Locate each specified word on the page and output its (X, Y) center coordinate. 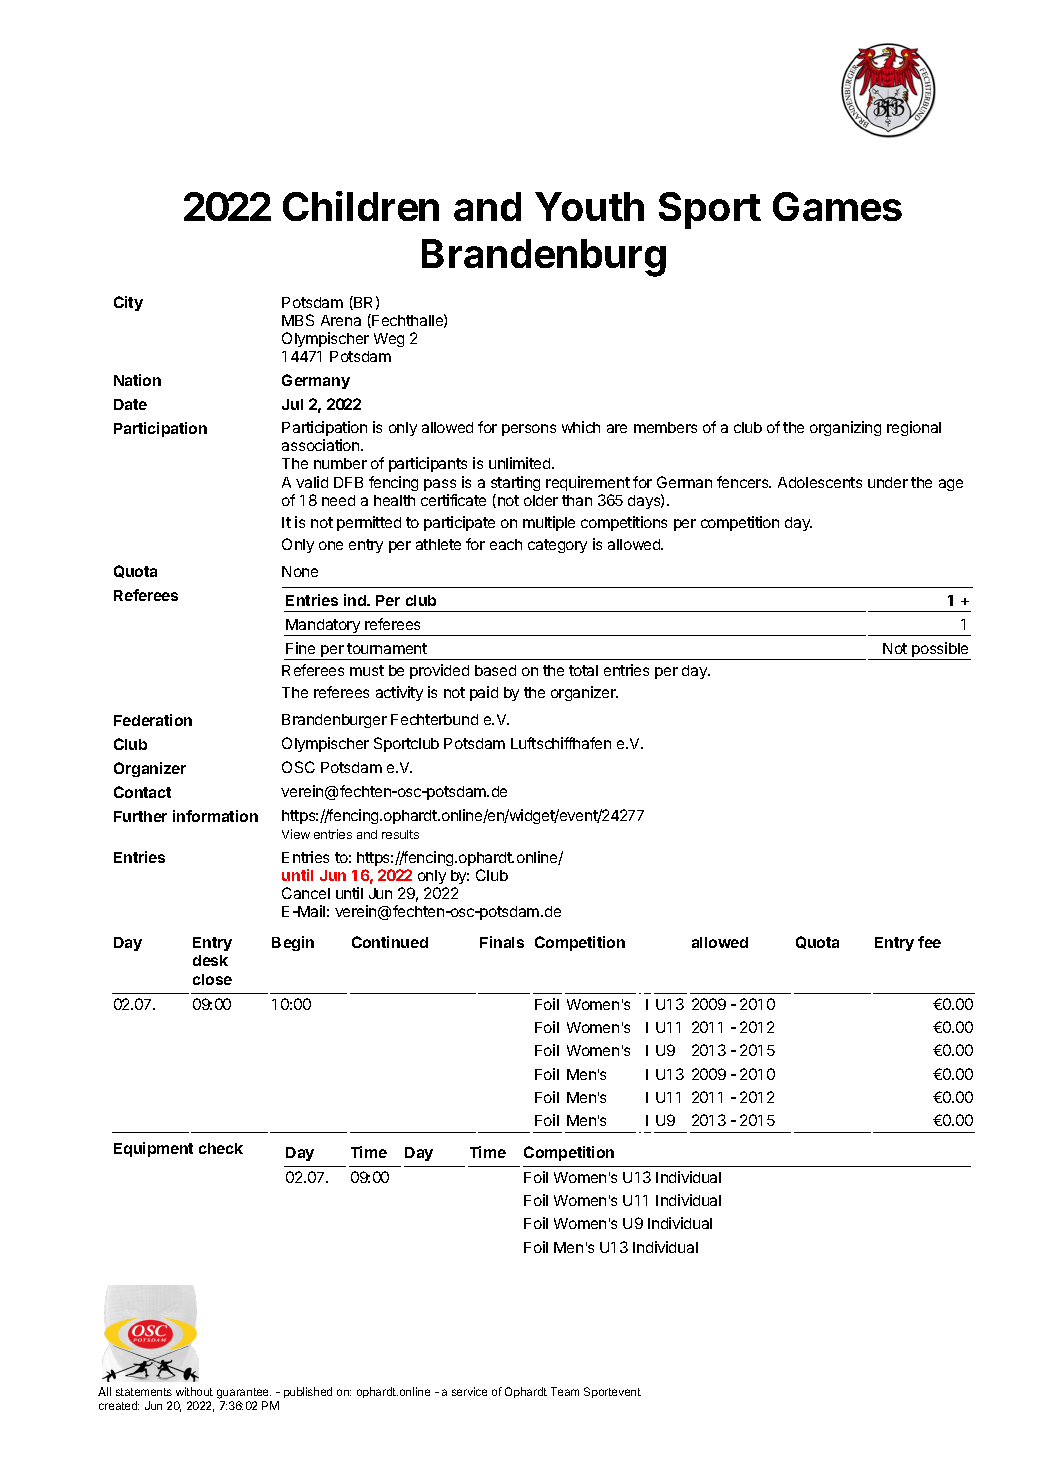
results (400, 834)
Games (837, 206)
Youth (589, 206)
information (215, 816)
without (194, 1391)
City (128, 303)
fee (929, 942)
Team (565, 1391)
